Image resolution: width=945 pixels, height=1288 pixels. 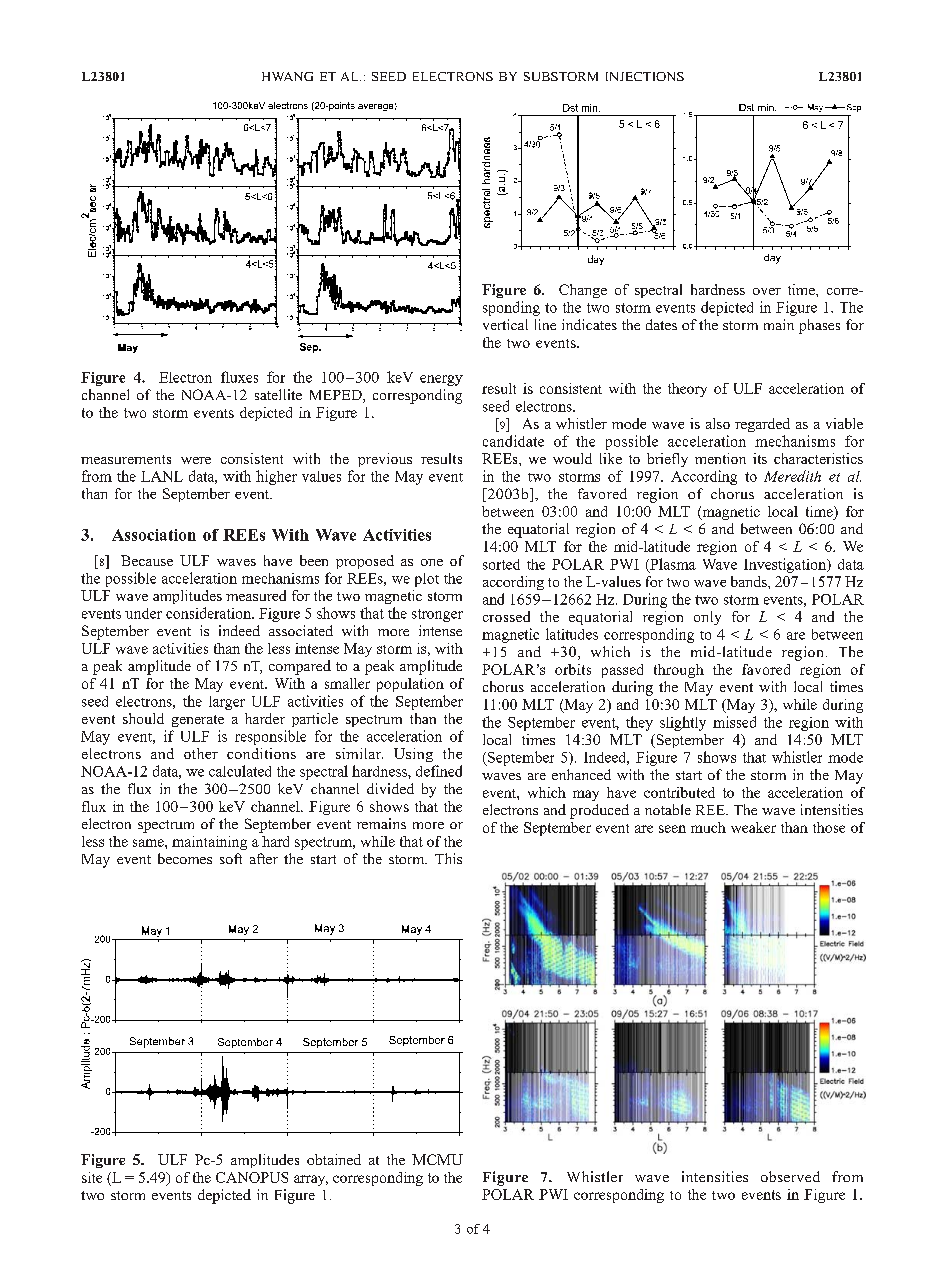 I want to click on CANOPUS, so click(x=252, y=1177).
